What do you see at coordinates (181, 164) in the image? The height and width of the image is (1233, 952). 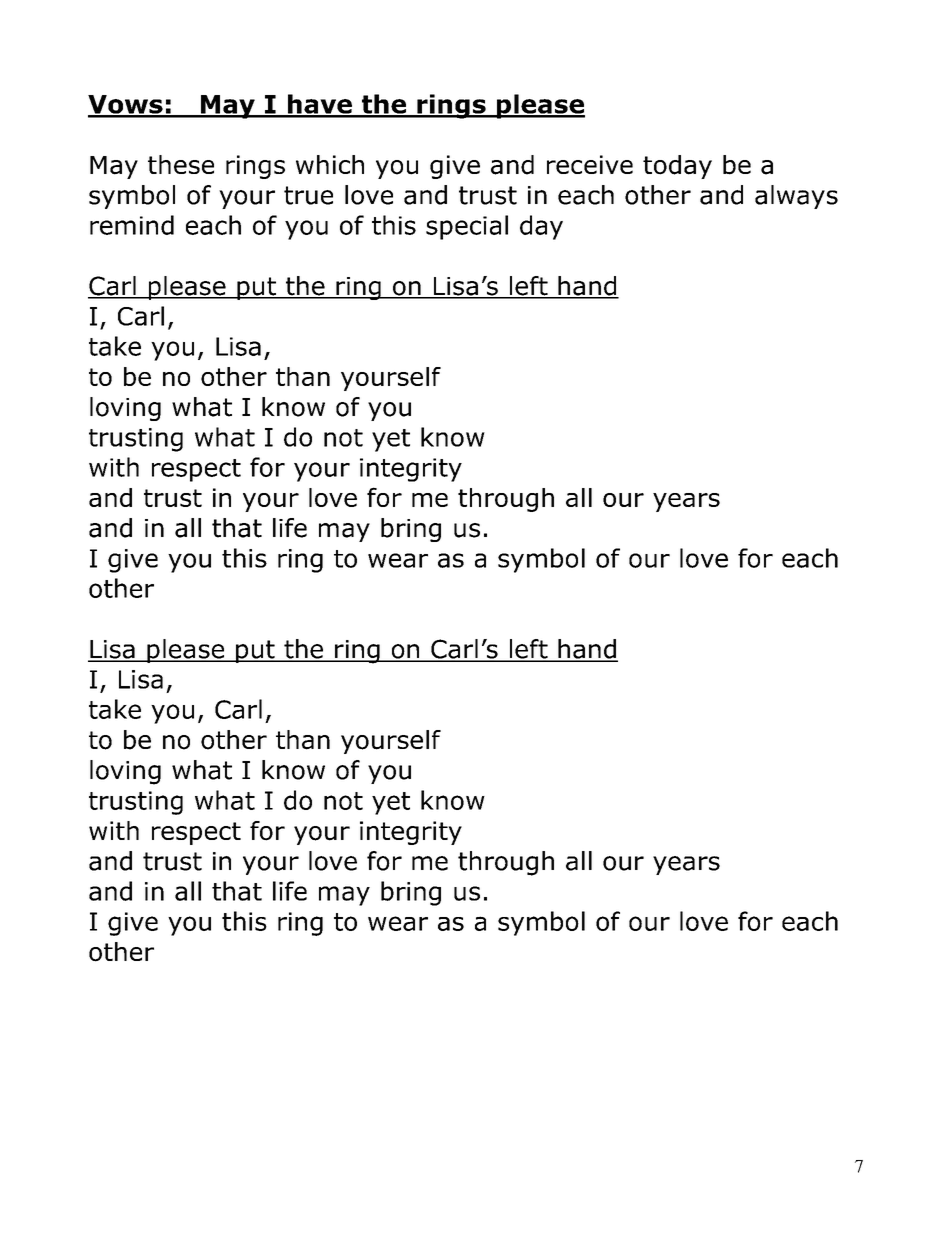 I see `these` at bounding box center [181, 164].
